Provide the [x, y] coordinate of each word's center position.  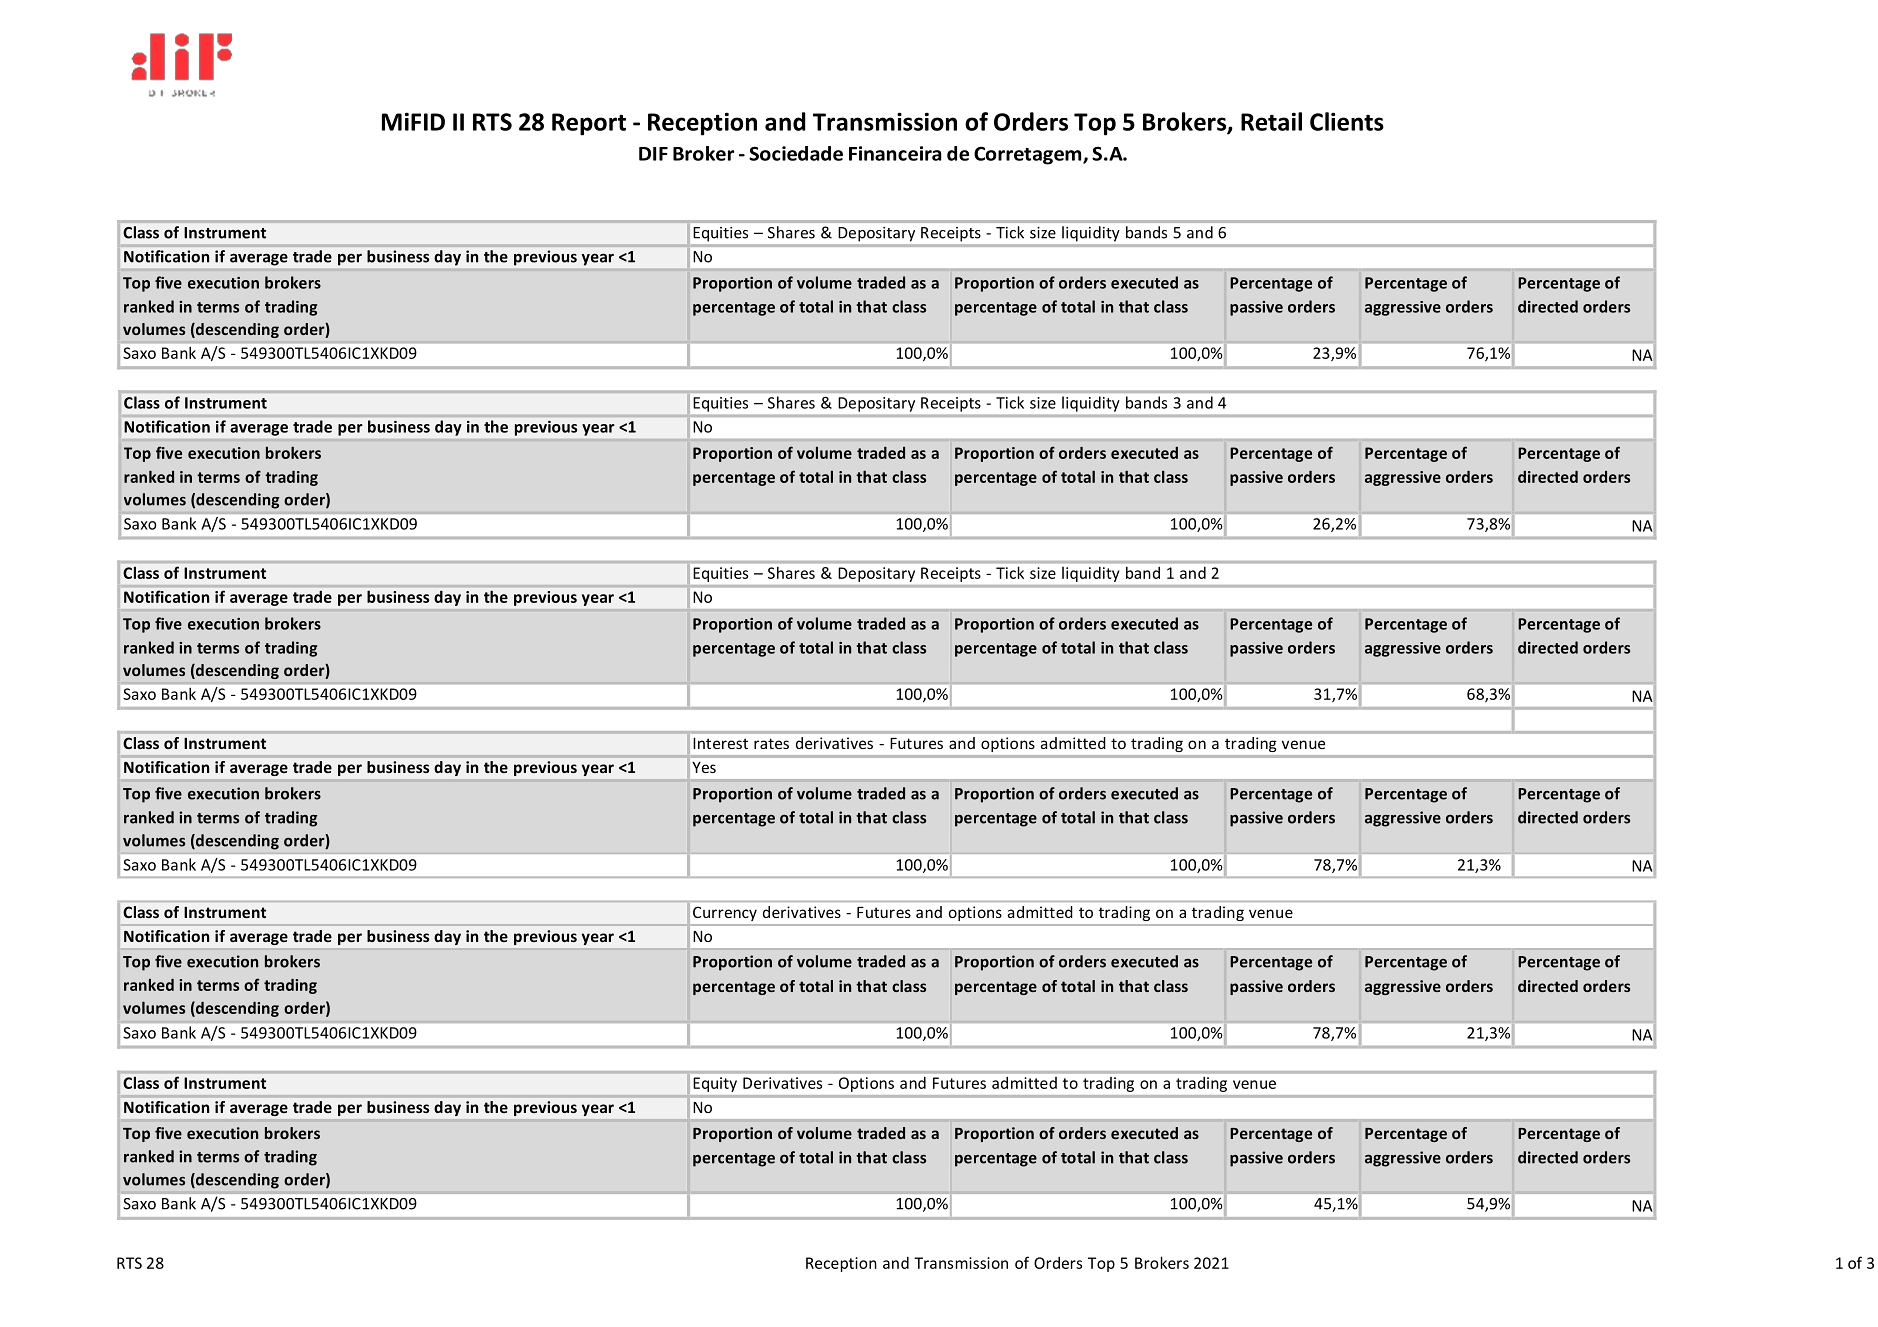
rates [771, 743]
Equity [715, 1084]
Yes [704, 767]
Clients [1347, 121]
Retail [1271, 121]
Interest [720, 743]
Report [589, 124]
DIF [653, 154]
